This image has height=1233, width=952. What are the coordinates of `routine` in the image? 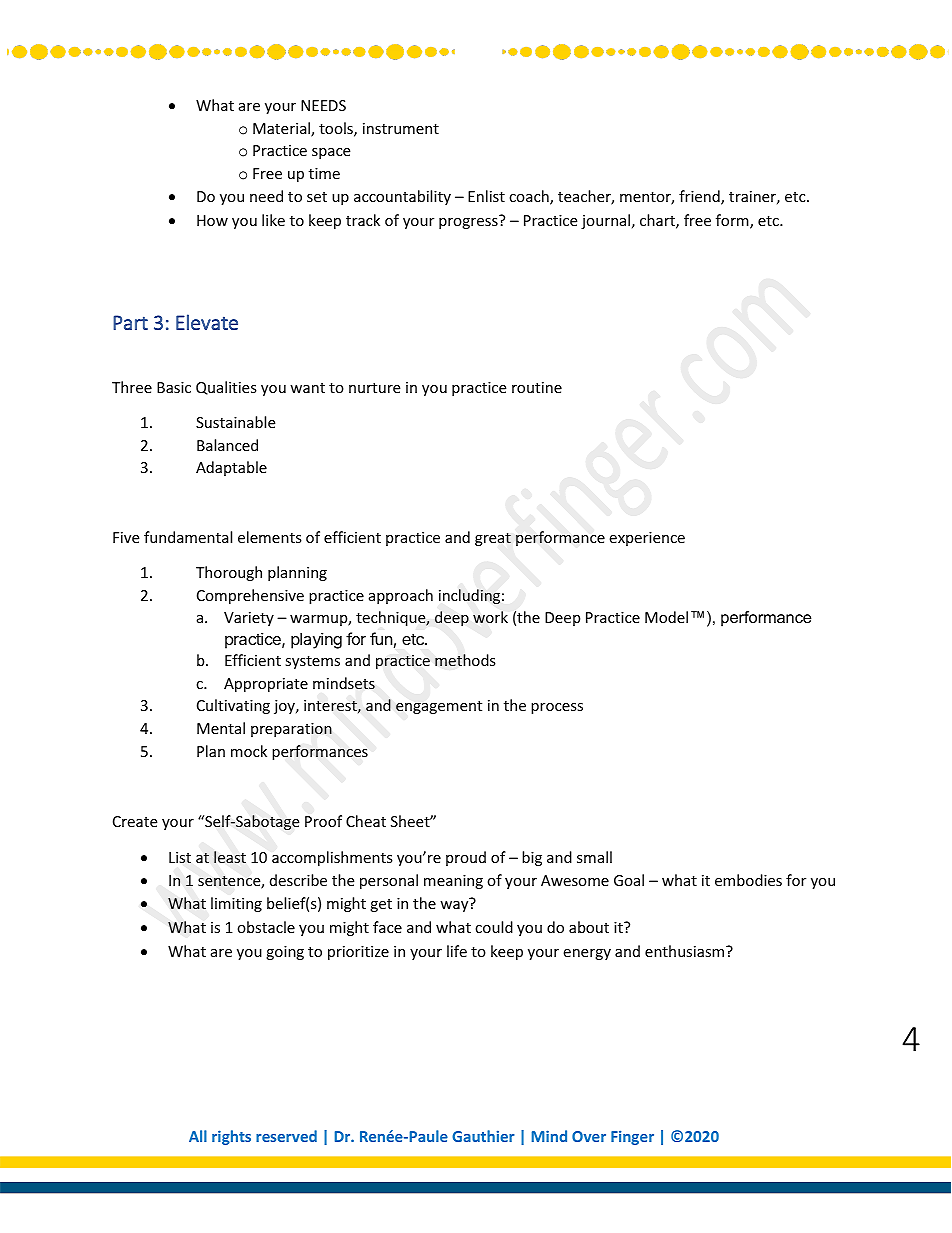 It's located at (537, 387).
